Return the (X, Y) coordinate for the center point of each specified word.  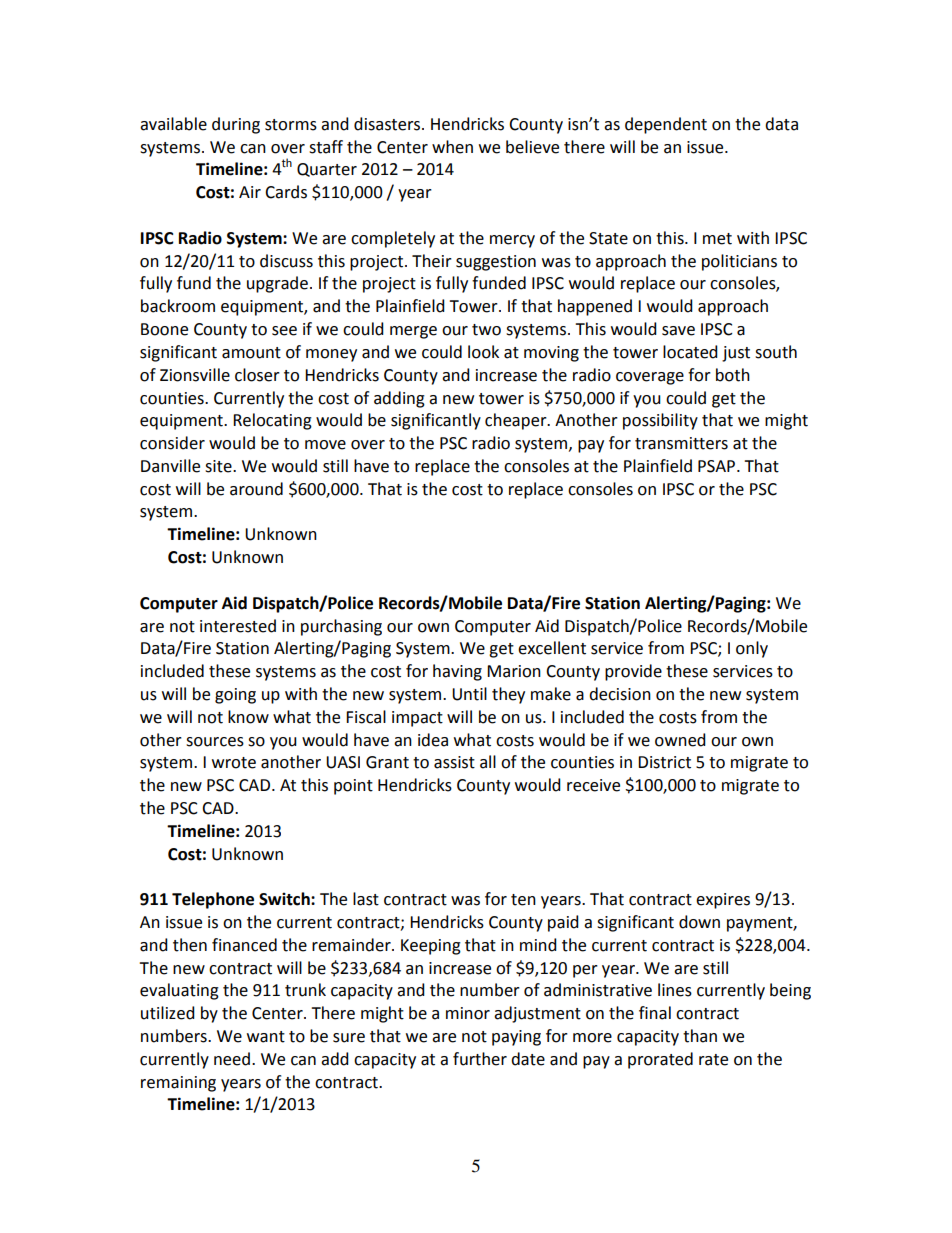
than (700, 1036)
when (452, 147)
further (480, 1059)
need (232, 1059)
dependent (666, 125)
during (236, 125)
